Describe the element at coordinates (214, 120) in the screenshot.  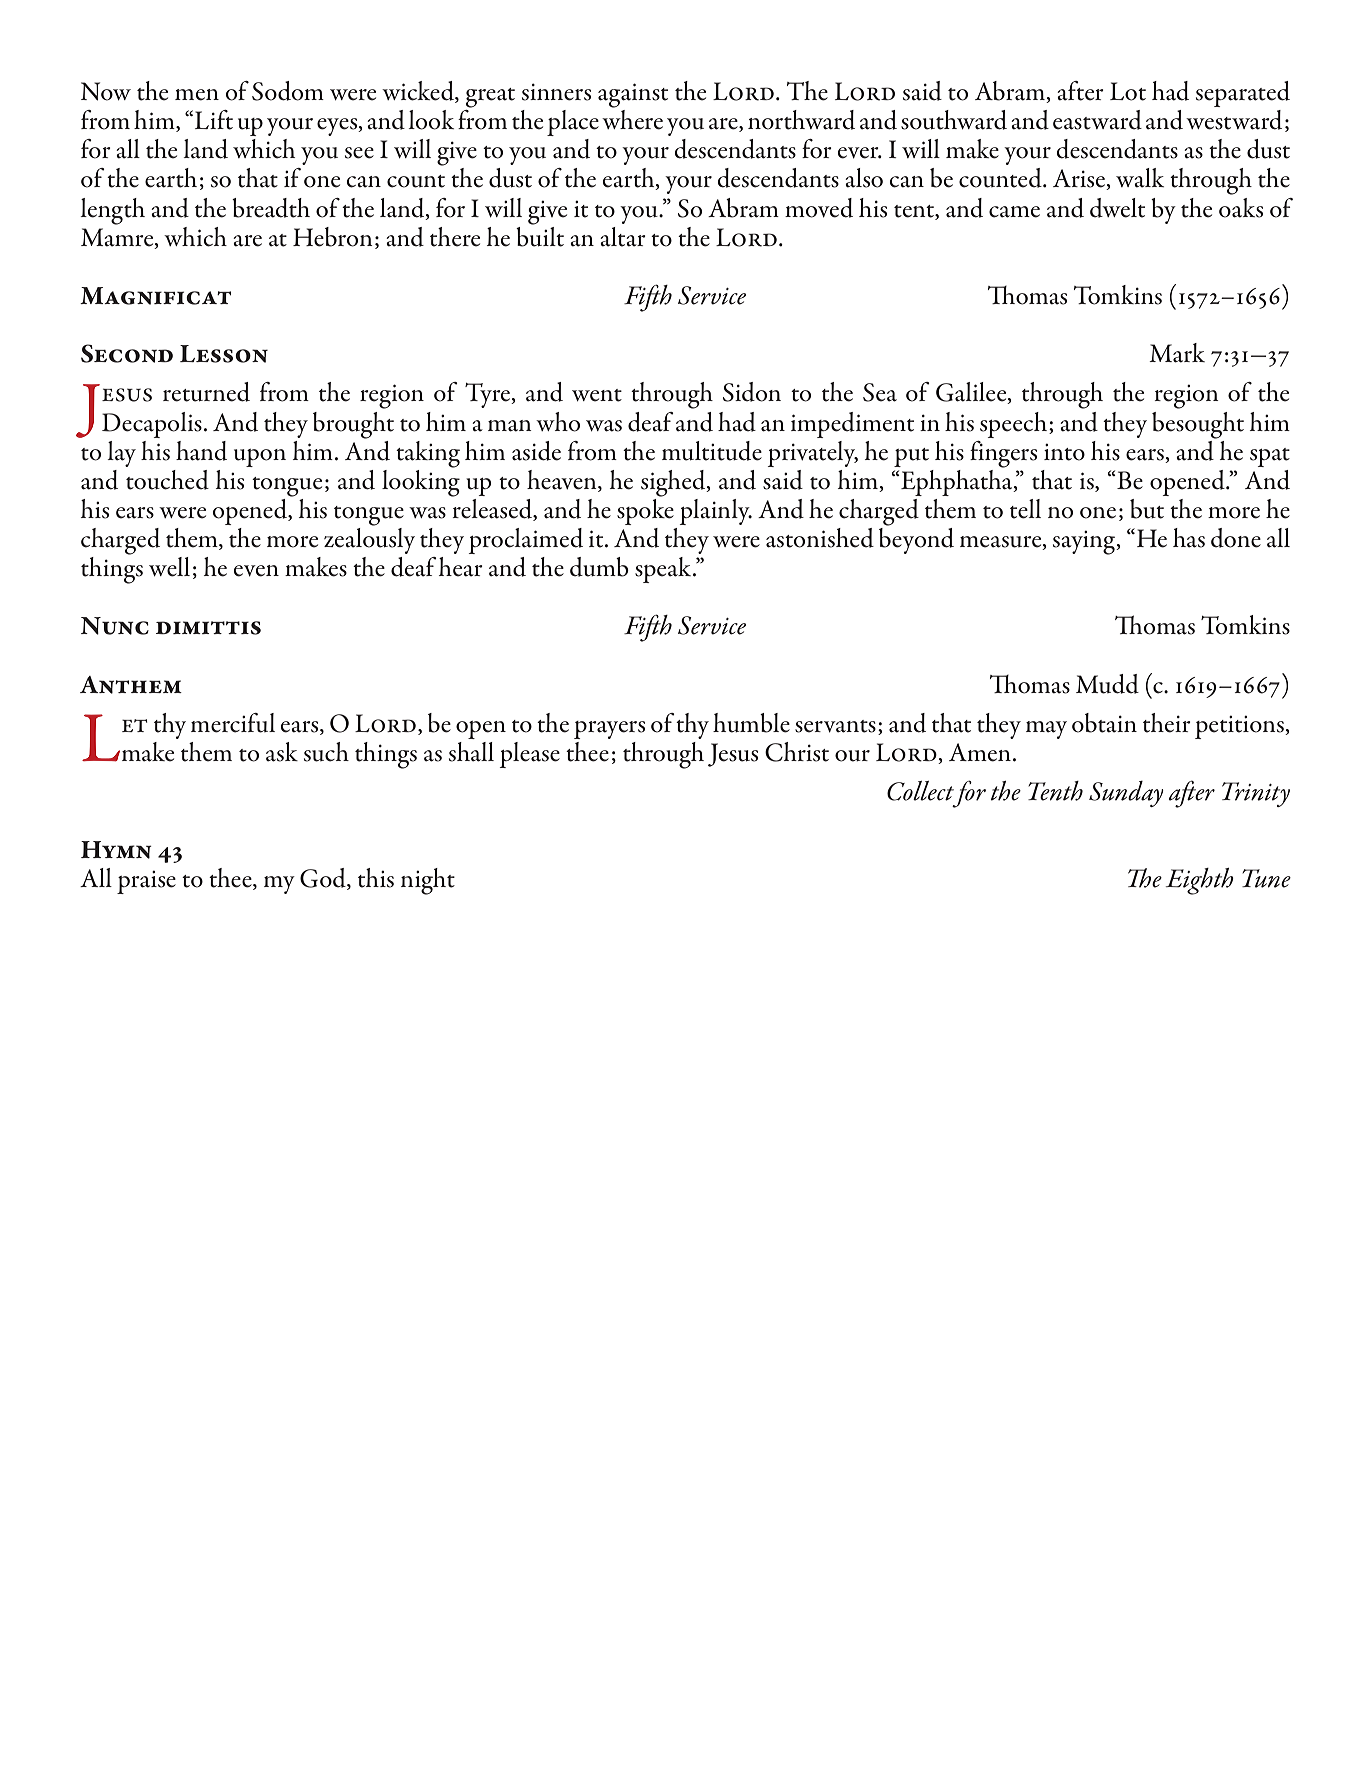
I see `Lift` at that location.
